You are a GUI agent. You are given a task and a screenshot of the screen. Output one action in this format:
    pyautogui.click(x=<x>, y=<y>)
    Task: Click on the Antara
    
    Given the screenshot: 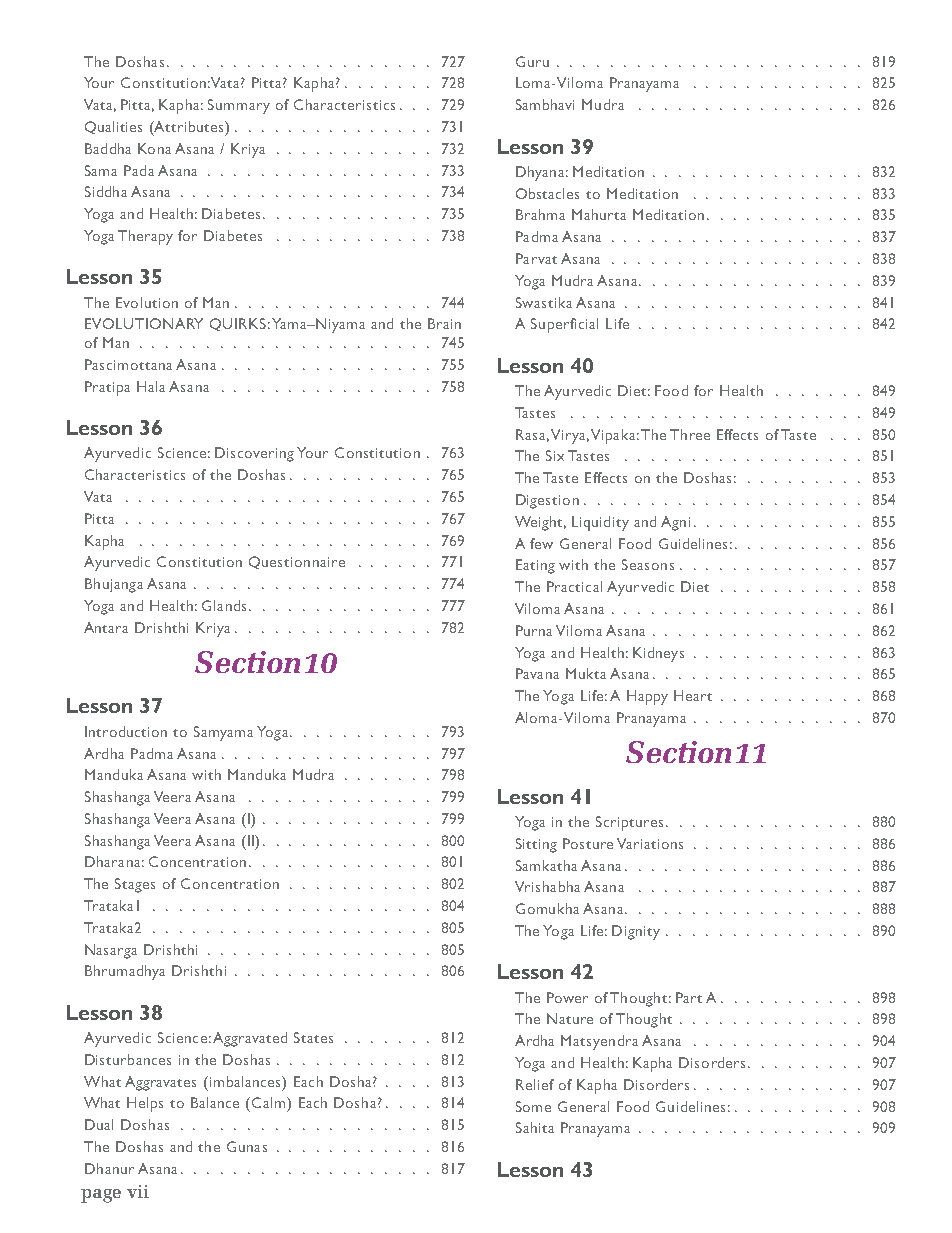 What is the action you would take?
    pyautogui.click(x=106, y=627)
